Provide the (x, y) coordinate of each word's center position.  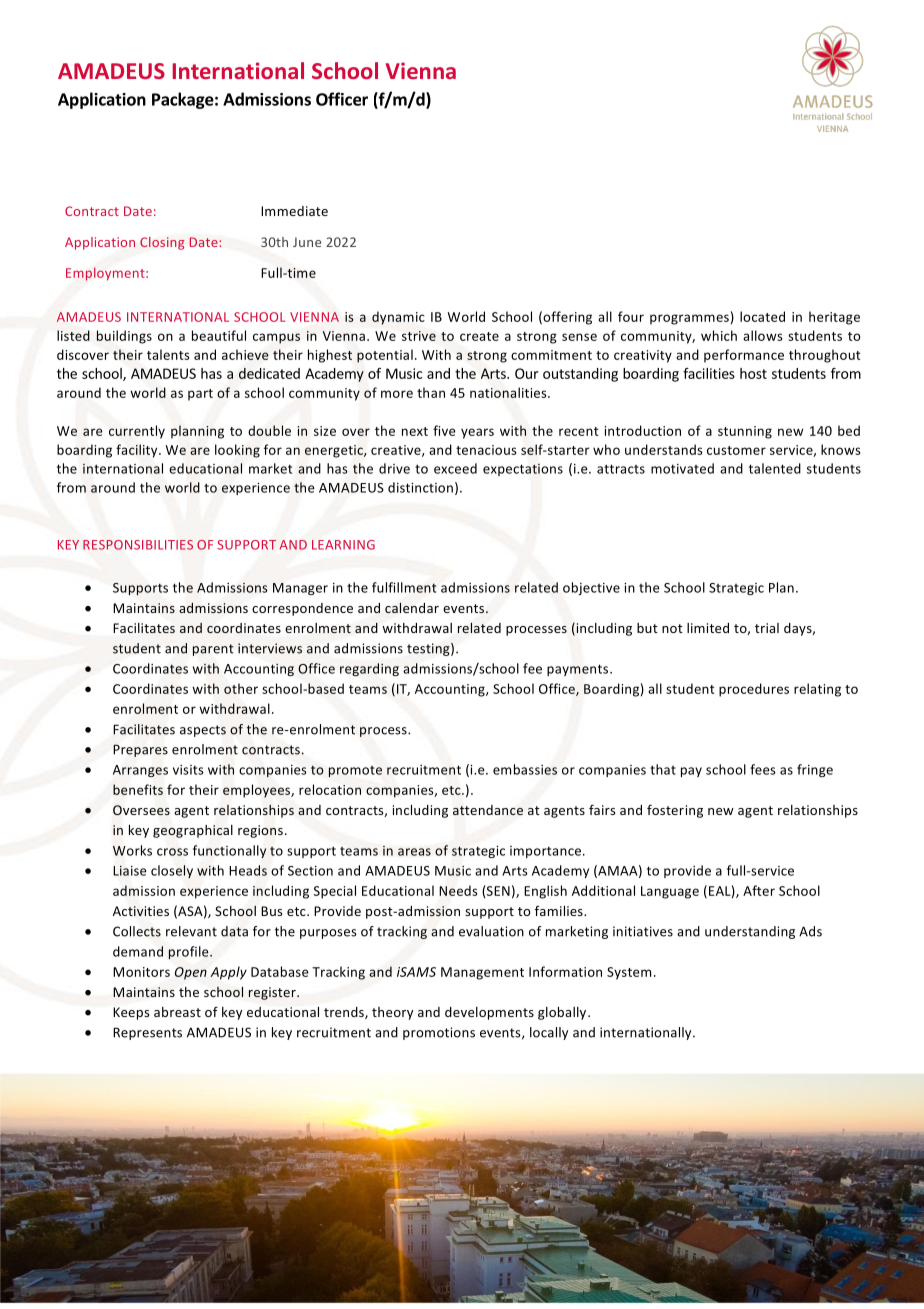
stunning (745, 432)
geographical (193, 831)
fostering (675, 811)
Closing (162, 243)
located (762, 316)
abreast (177, 1012)
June (307, 242)
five (444, 430)
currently (137, 432)
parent (213, 650)
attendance (488, 810)
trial (767, 628)
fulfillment (404, 587)
